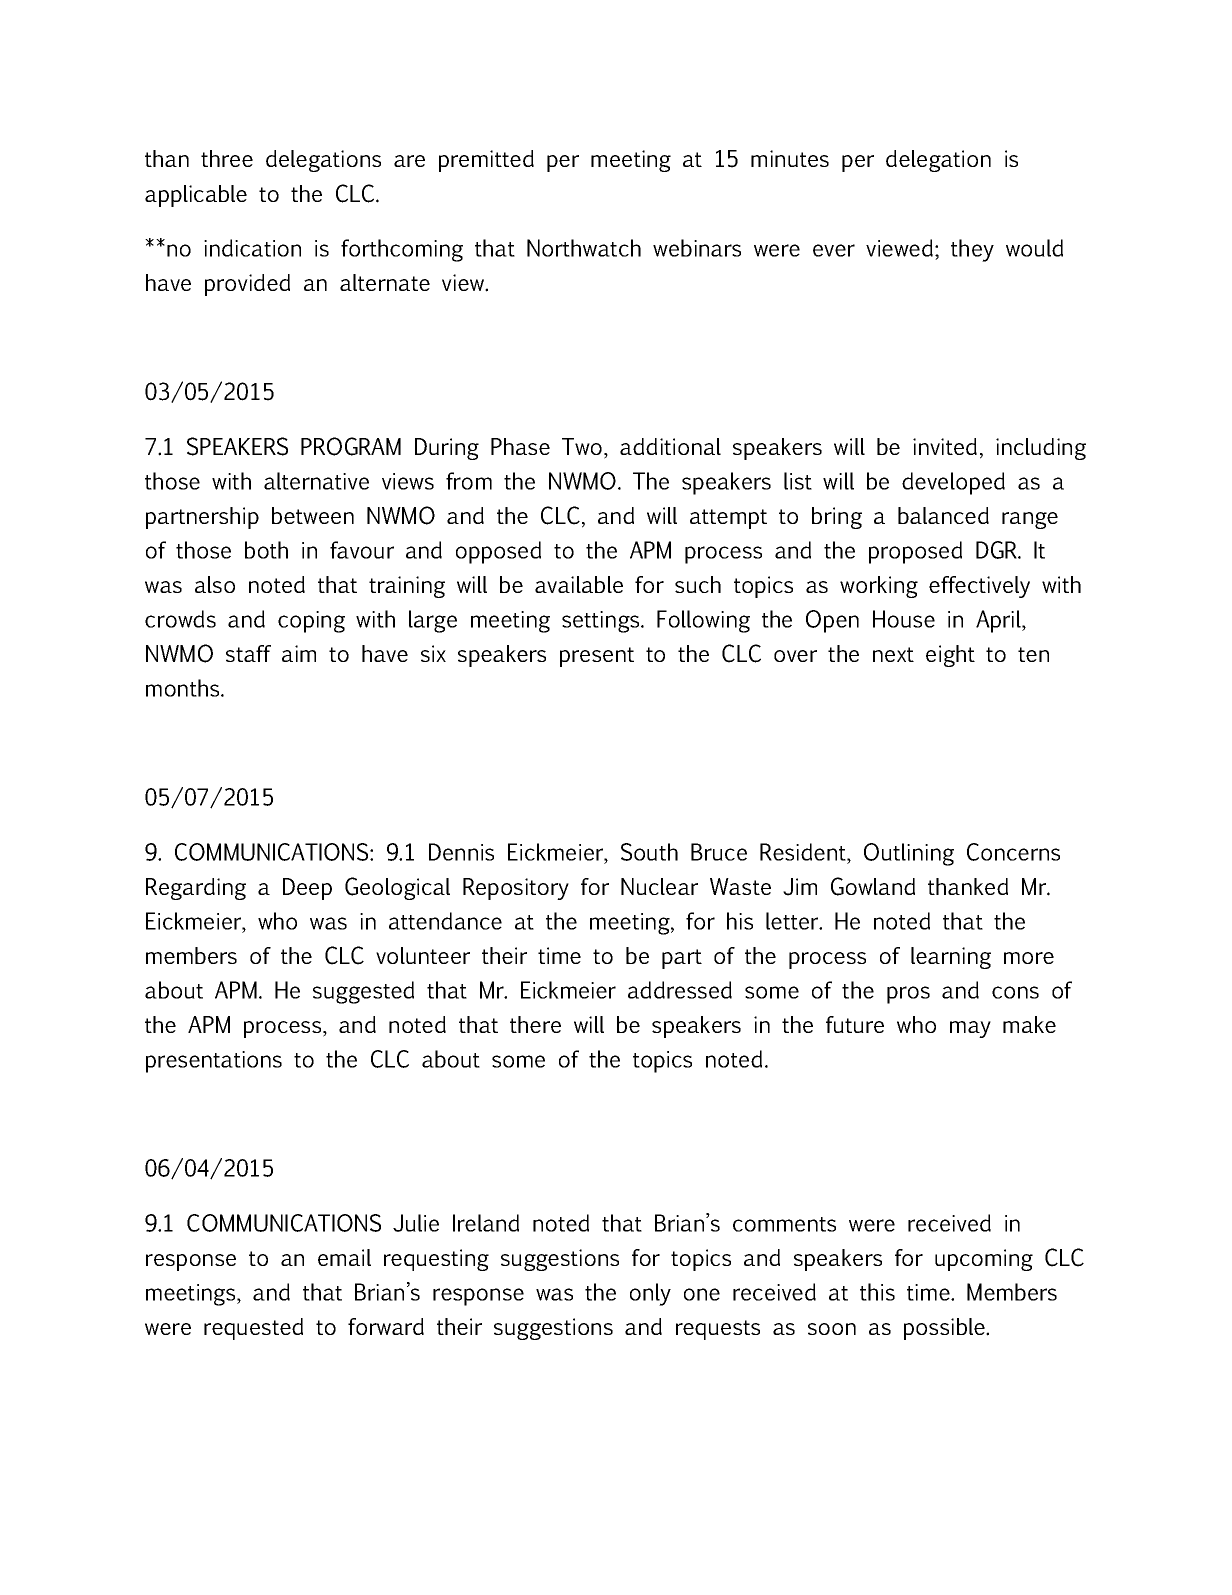 The image size is (1232, 1595). What do you see at coordinates (579, 584) in the document?
I see `available` at bounding box center [579, 584].
